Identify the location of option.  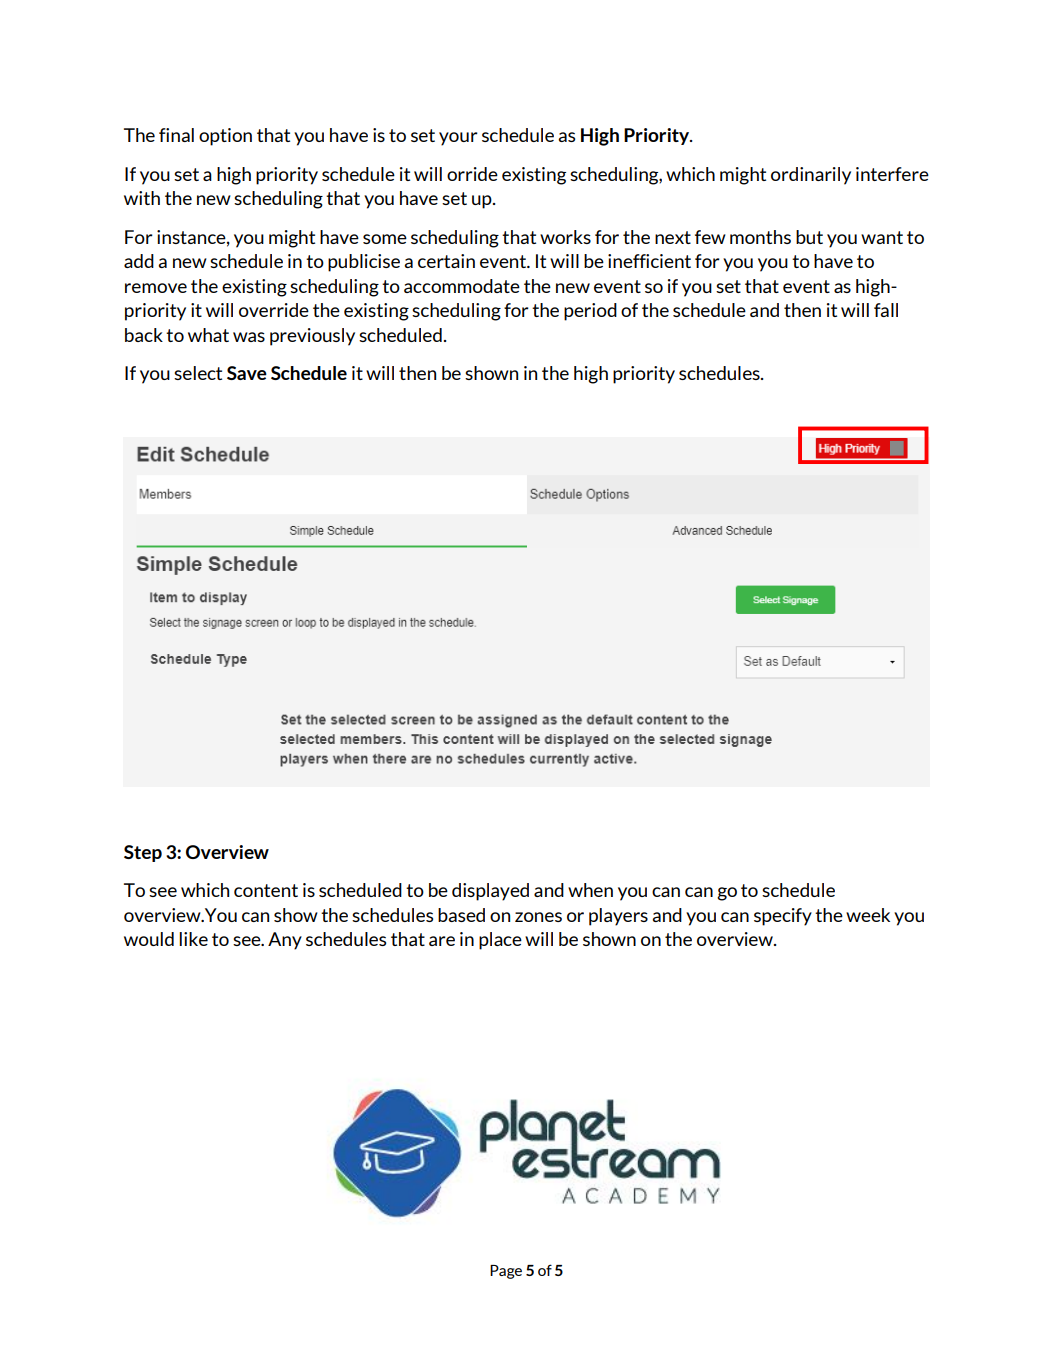
(225, 137).
